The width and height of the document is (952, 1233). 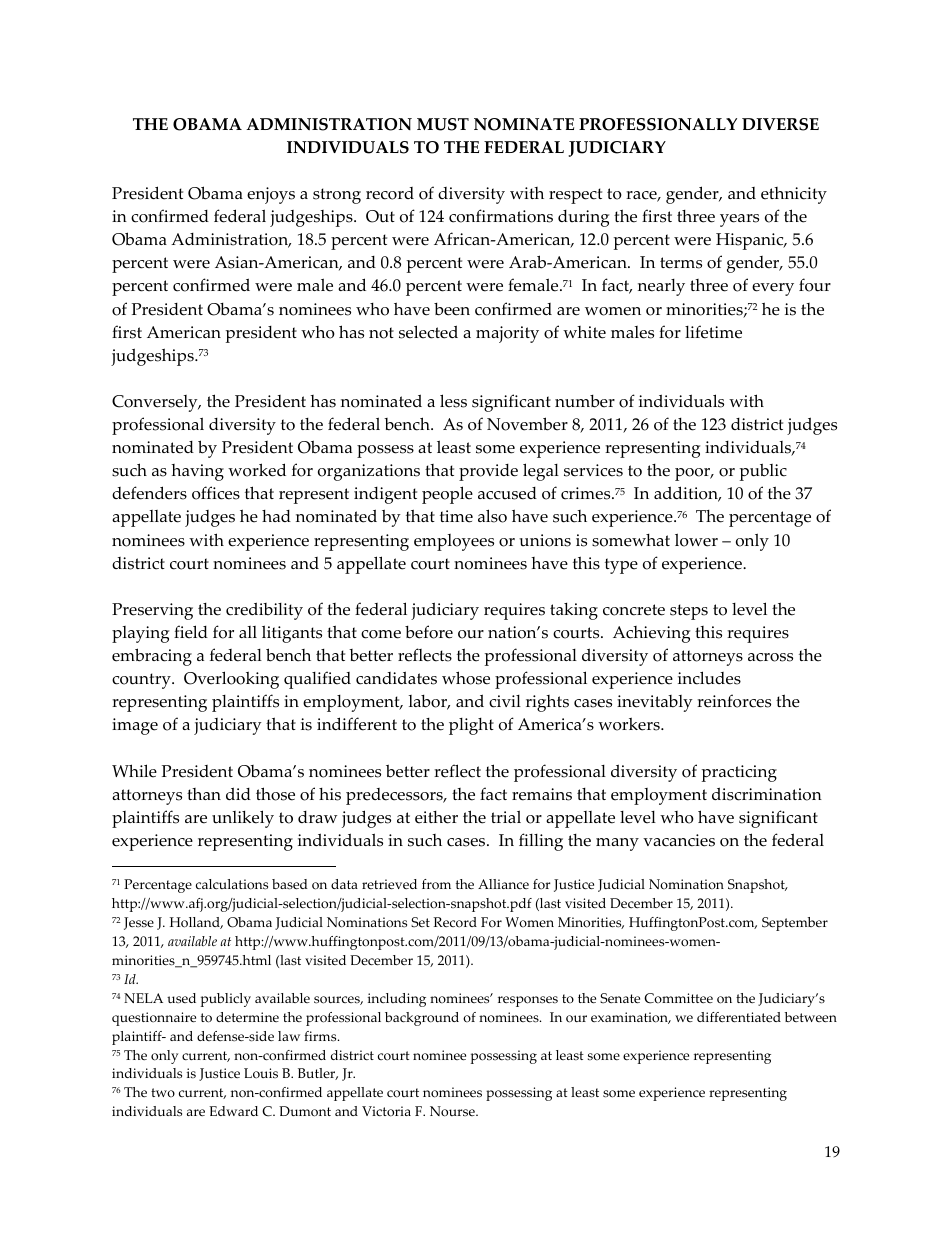 What do you see at coordinates (780, 124) in the document?
I see `DIVERSE` at bounding box center [780, 124].
